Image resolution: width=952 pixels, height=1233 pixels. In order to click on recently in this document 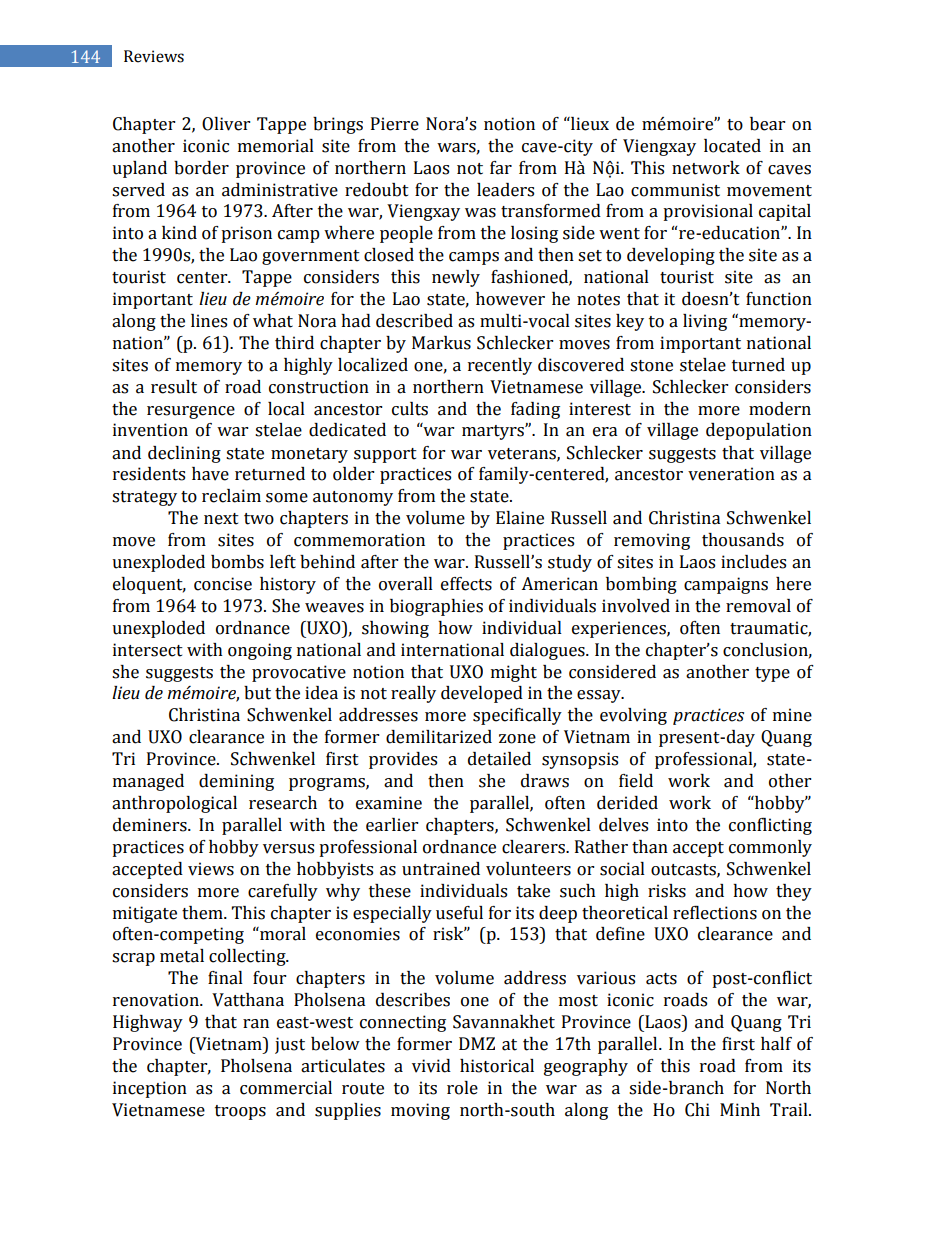, I will do `click(500, 366)`.
